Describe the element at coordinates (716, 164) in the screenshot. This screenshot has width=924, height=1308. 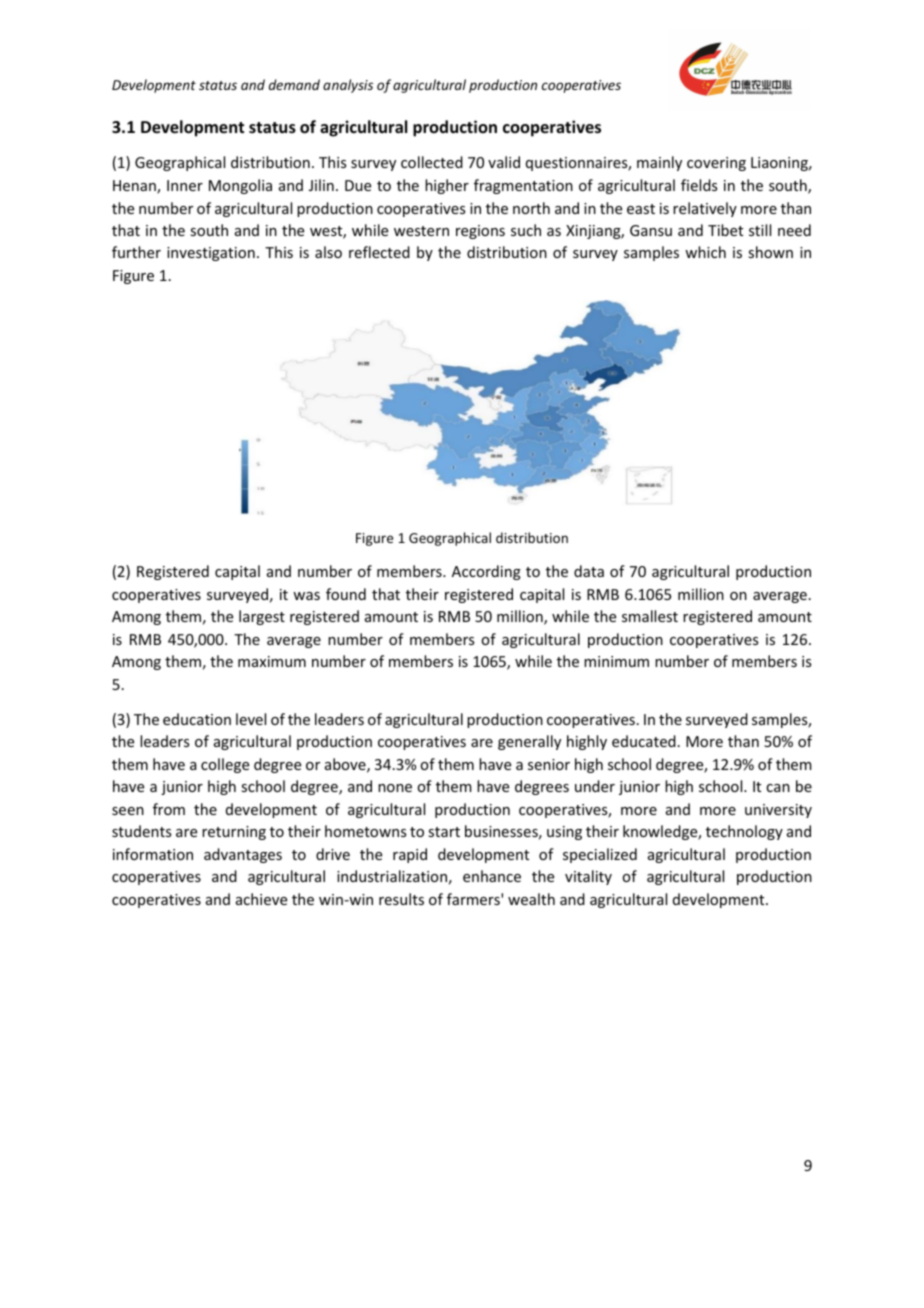
I see `covering` at that location.
